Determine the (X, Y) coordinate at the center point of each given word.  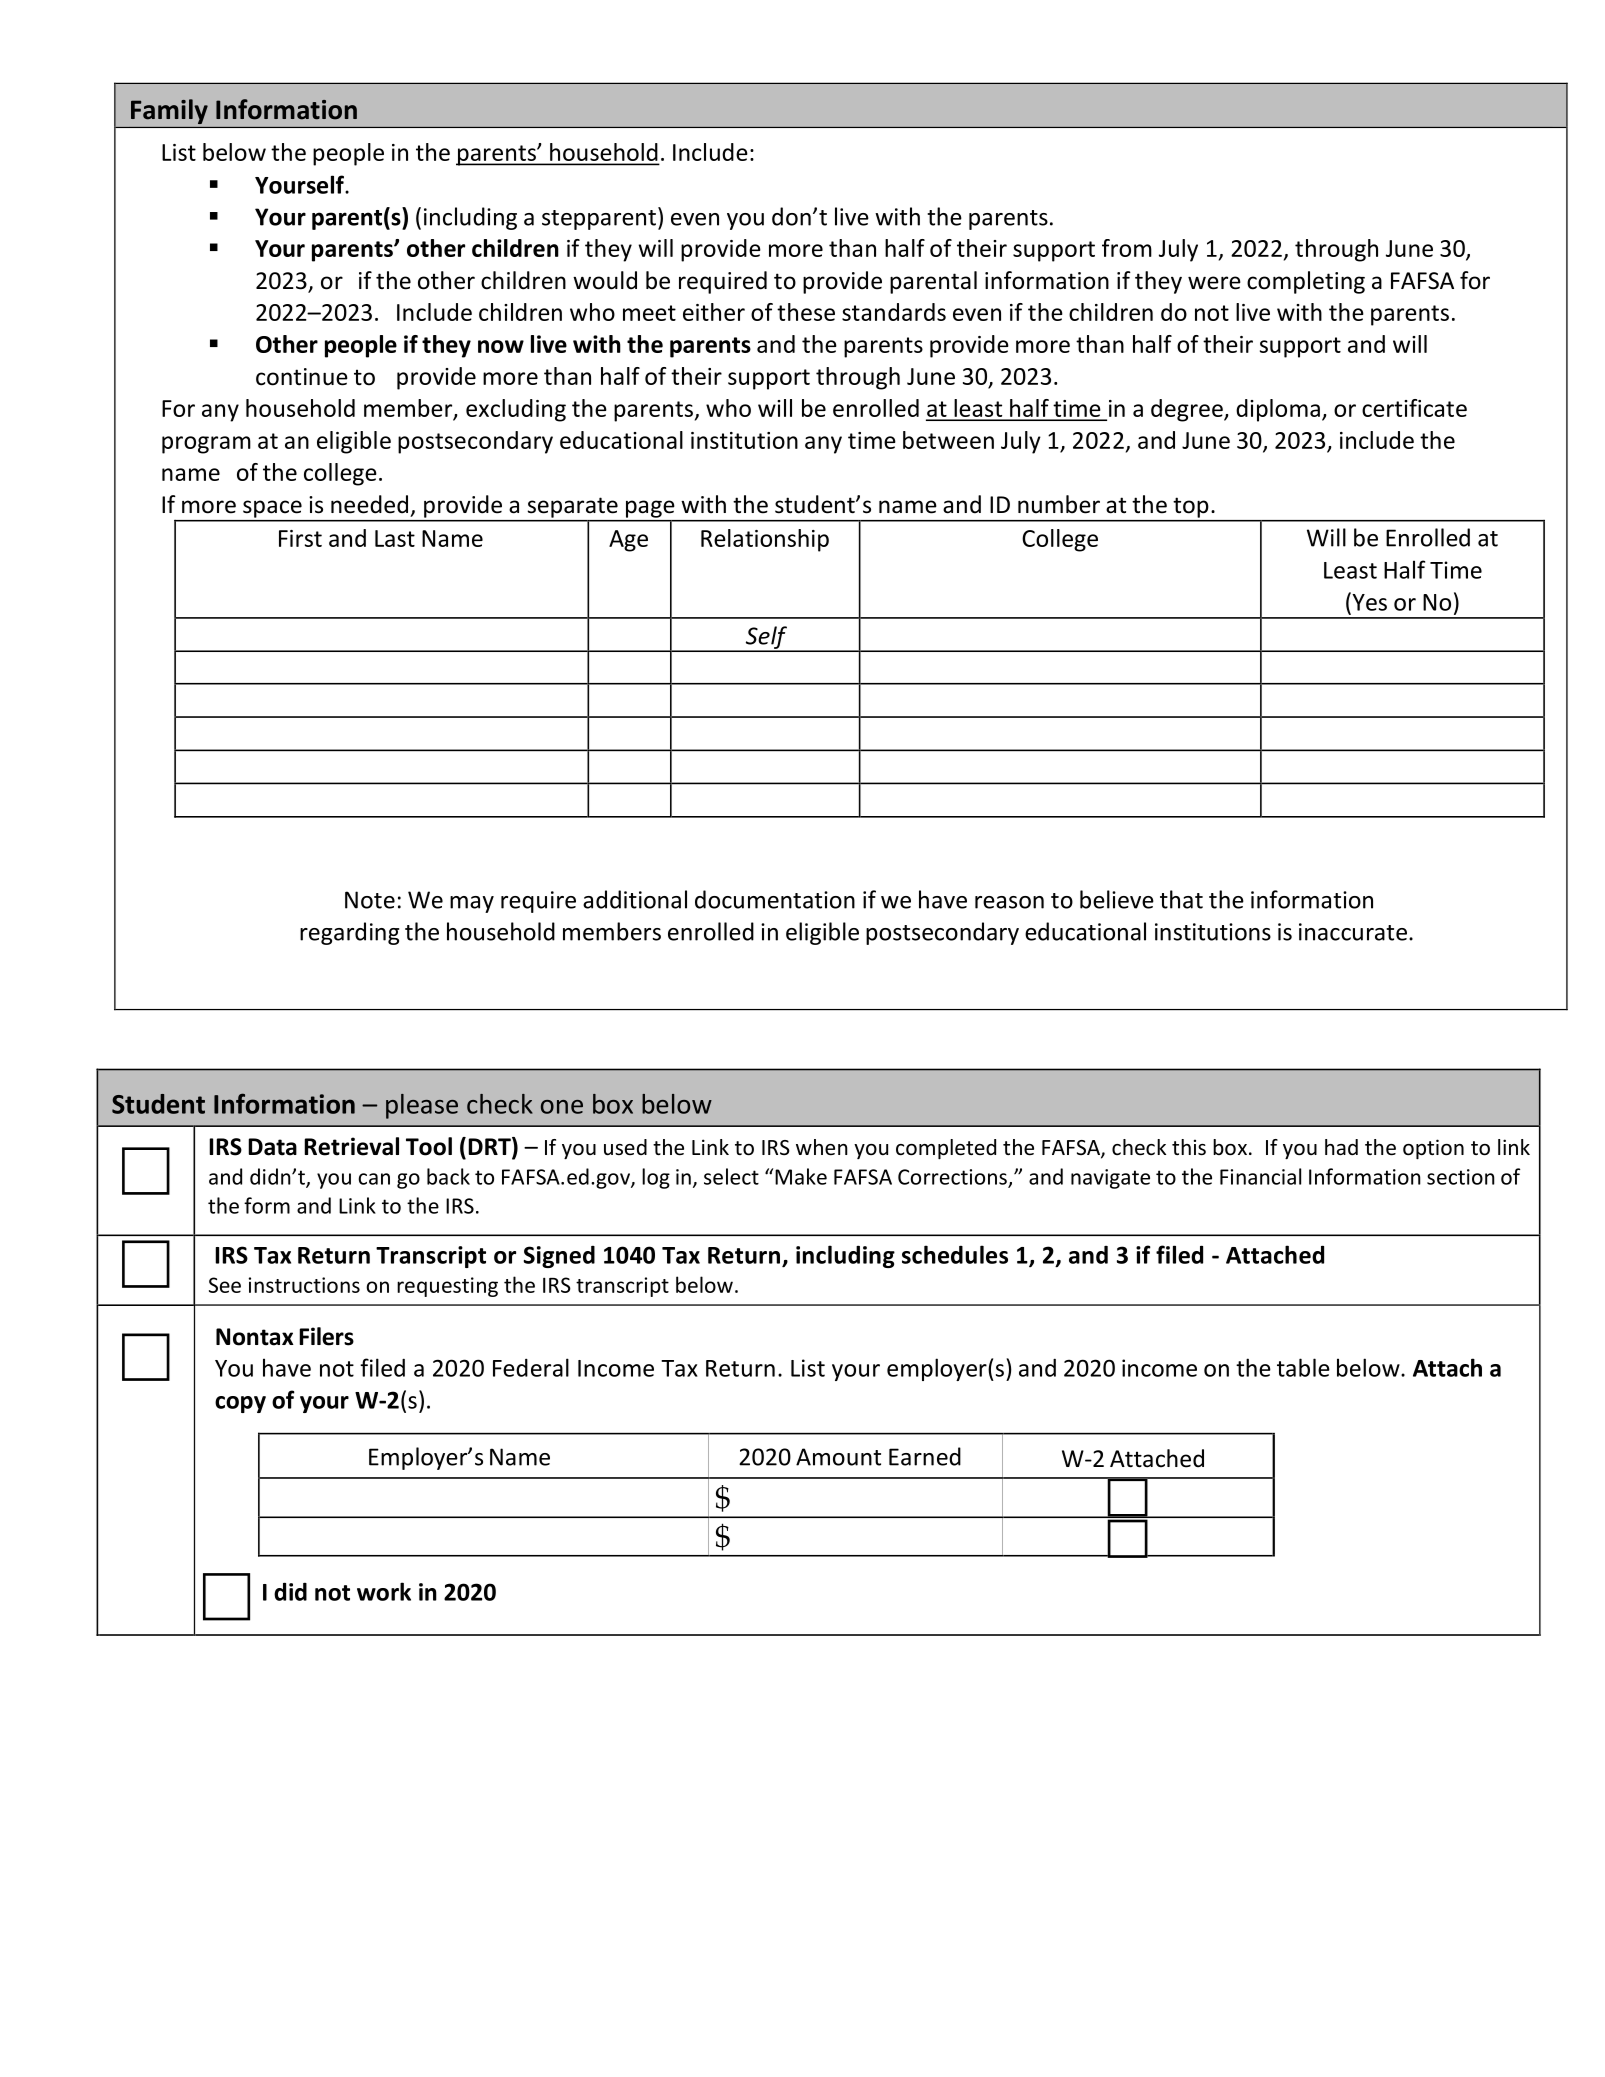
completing (1306, 282)
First (300, 538)
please (422, 1106)
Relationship (765, 540)
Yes (1368, 601)
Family (169, 111)
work (384, 1591)
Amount (838, 1457)
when (822, 1147)
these (806, 312)
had (1341, 1147)
